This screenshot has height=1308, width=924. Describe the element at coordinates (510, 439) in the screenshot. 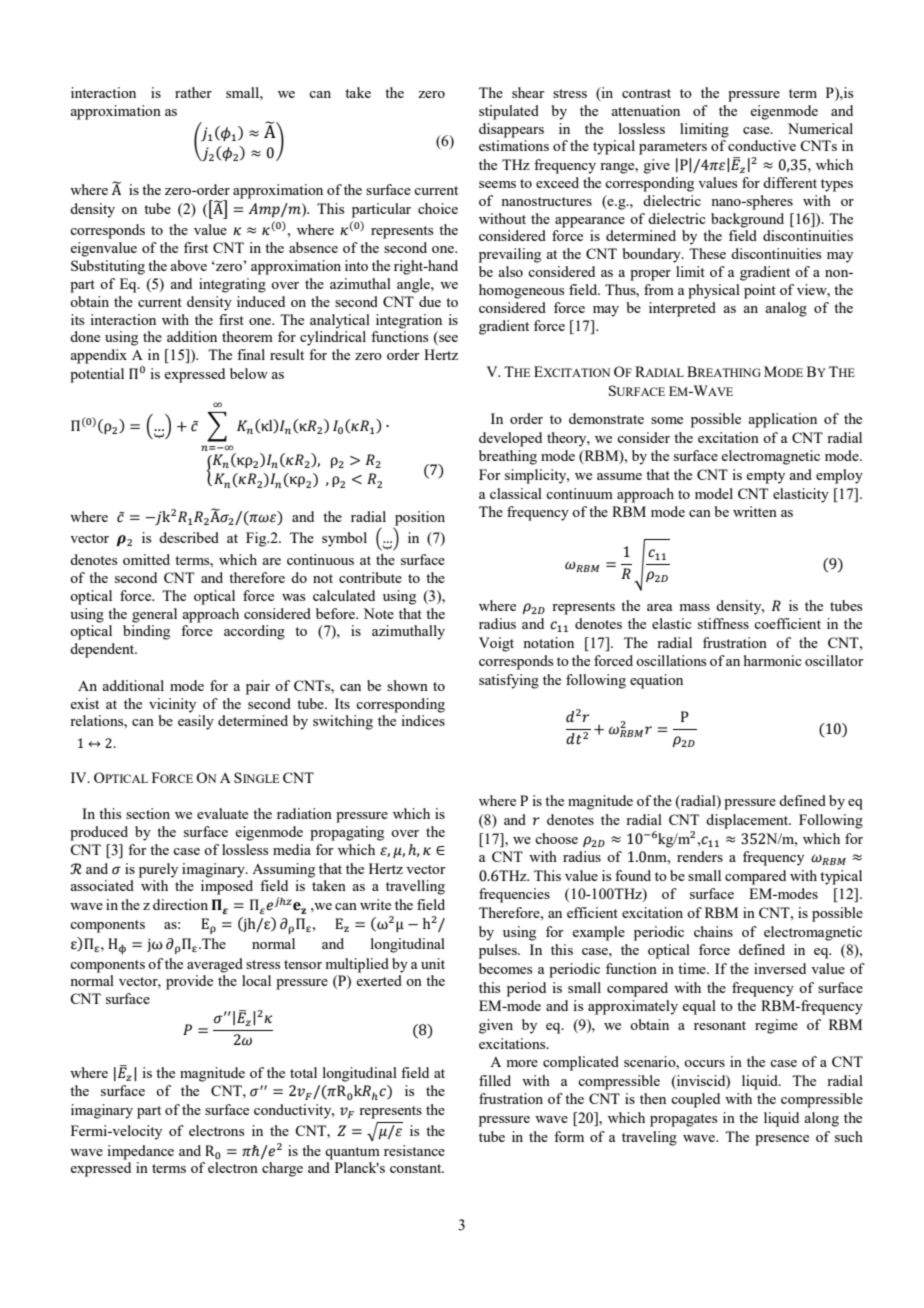

I see `developed` at that location.
